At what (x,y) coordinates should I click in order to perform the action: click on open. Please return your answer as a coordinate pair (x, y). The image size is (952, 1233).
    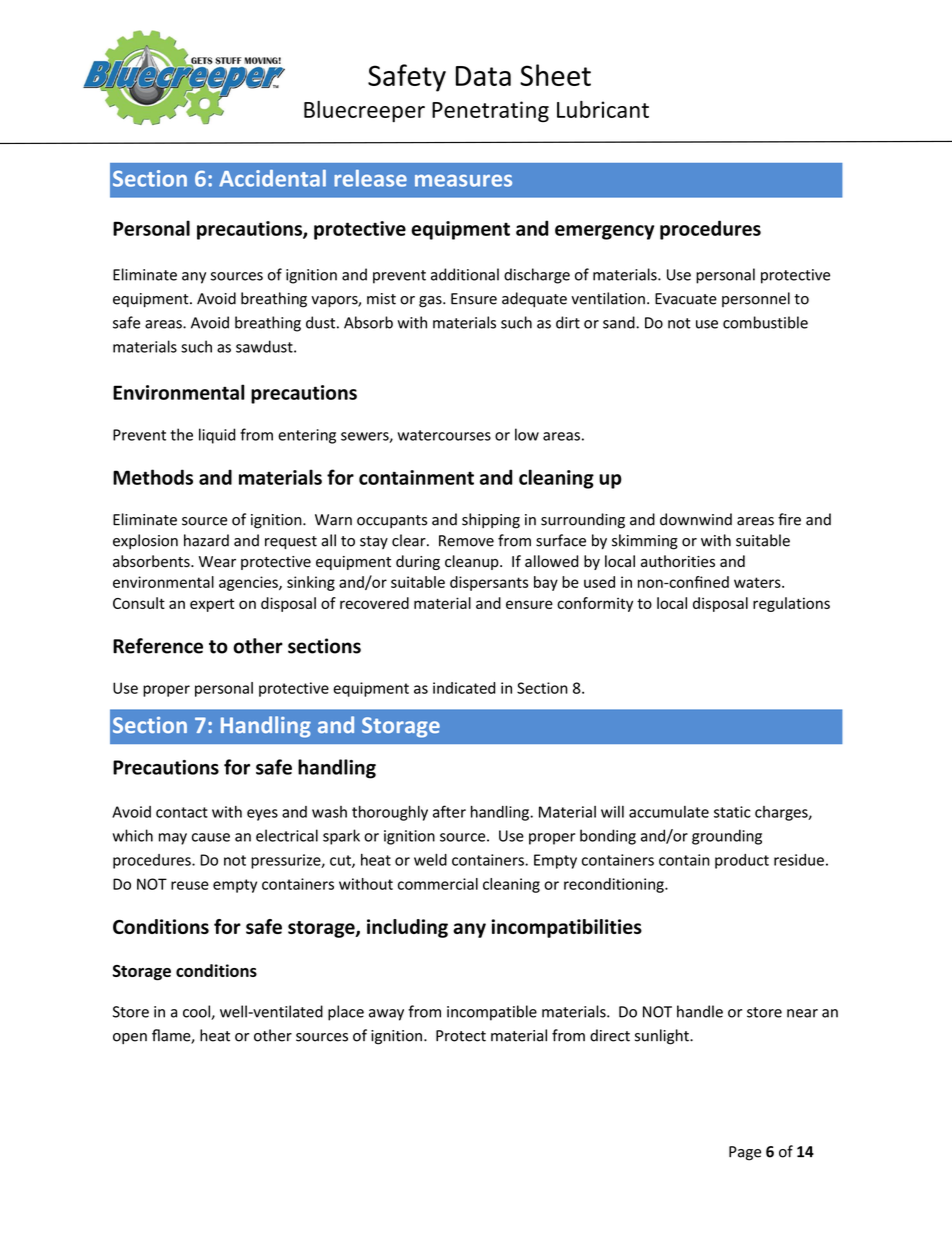
    Looking at the image, I should click on (130, 1038).
